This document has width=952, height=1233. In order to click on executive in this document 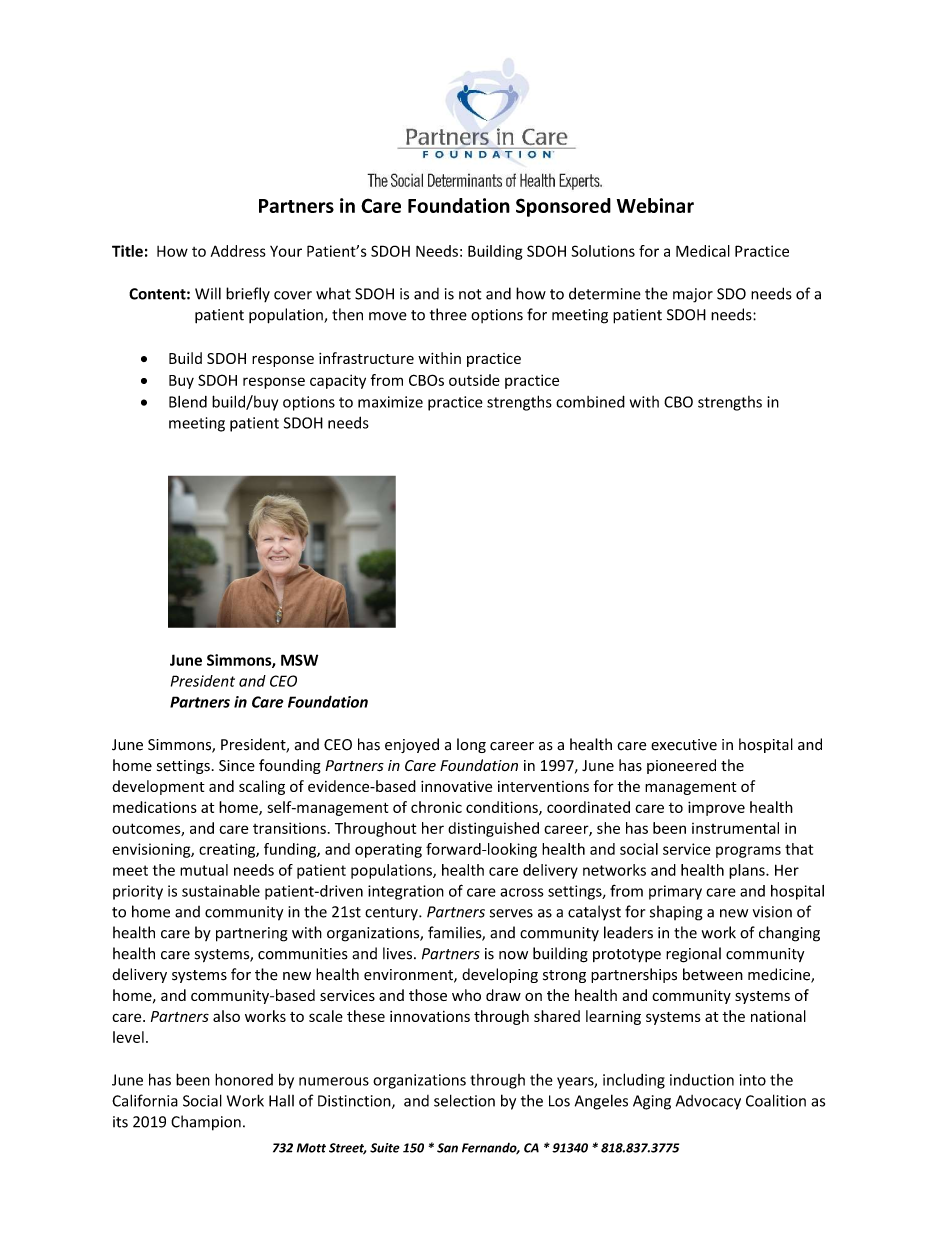, I will do `click(684, 745)`.
